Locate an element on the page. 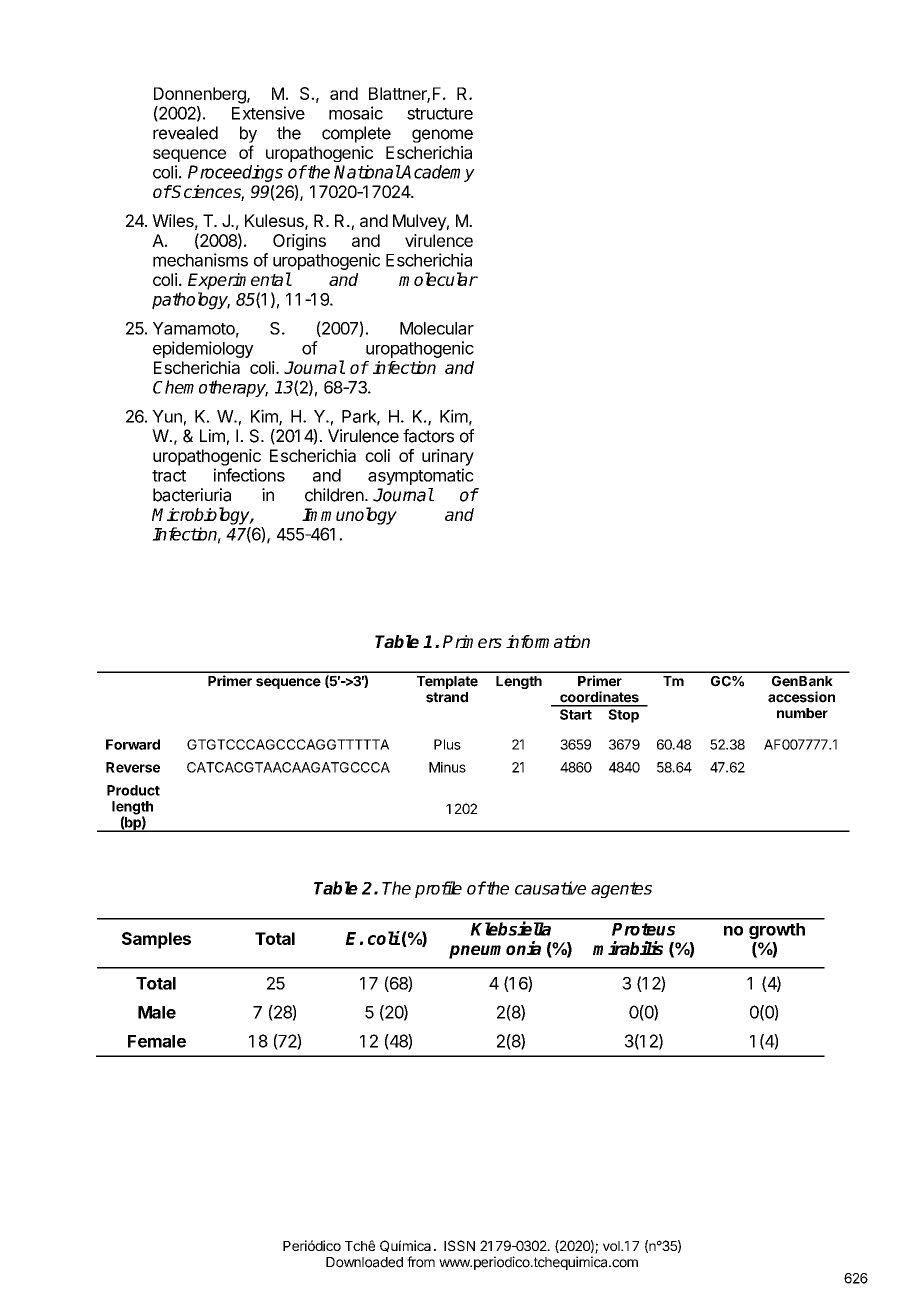 The height and width of the page is (1308, 924). urinary is located at coordinates (448, 457).
